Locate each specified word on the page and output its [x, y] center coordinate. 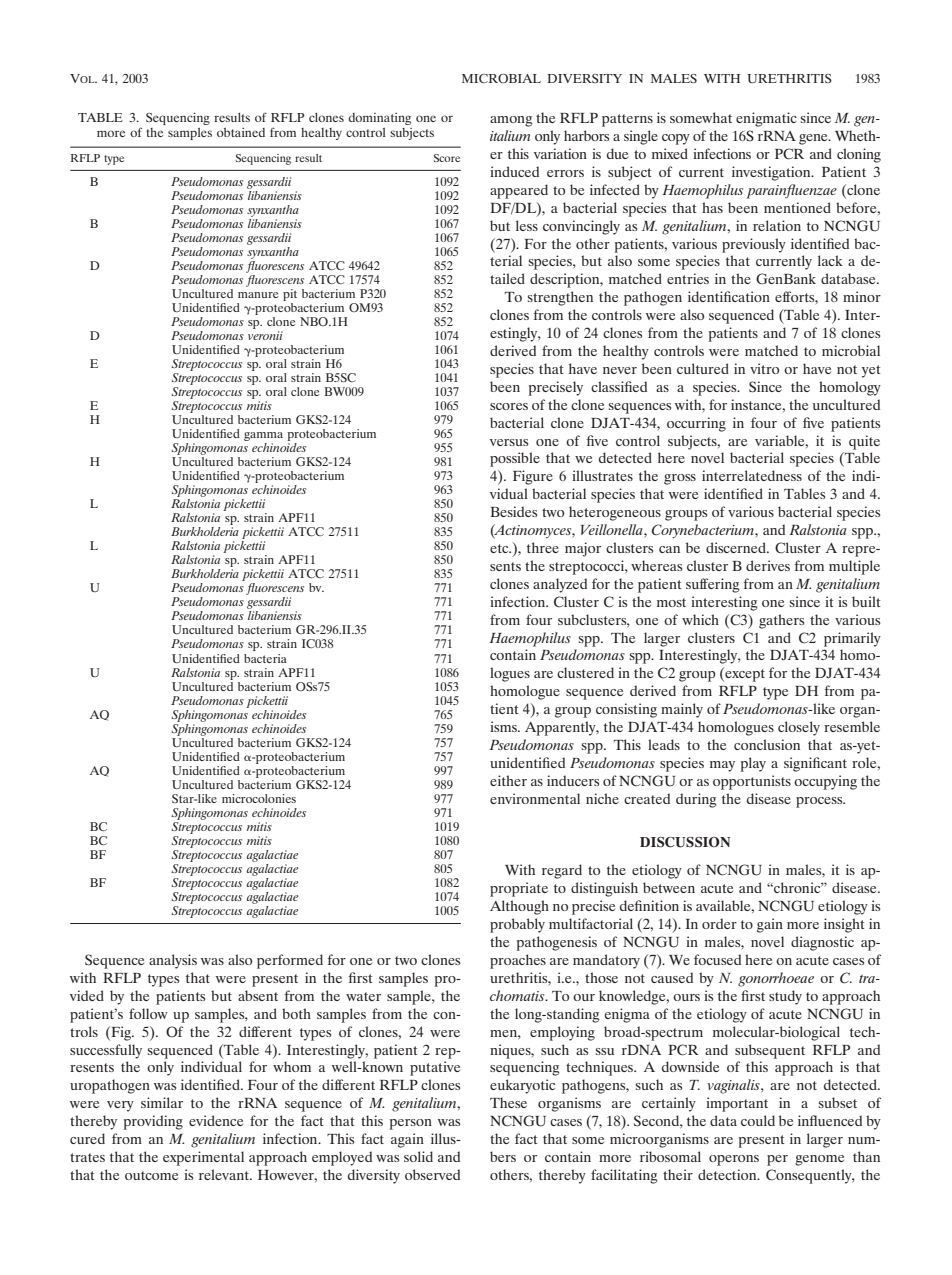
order [719, 923]
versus [509, 442]
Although [519, 907]
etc [500, 548]
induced [514, 171]
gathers [781, 621]
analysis [173, 961]
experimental [203, 1158]
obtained [241, 132]
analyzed [560, 585]
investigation [772, 173]
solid [418, 1156]
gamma [263, 438]
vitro [764, 368]
